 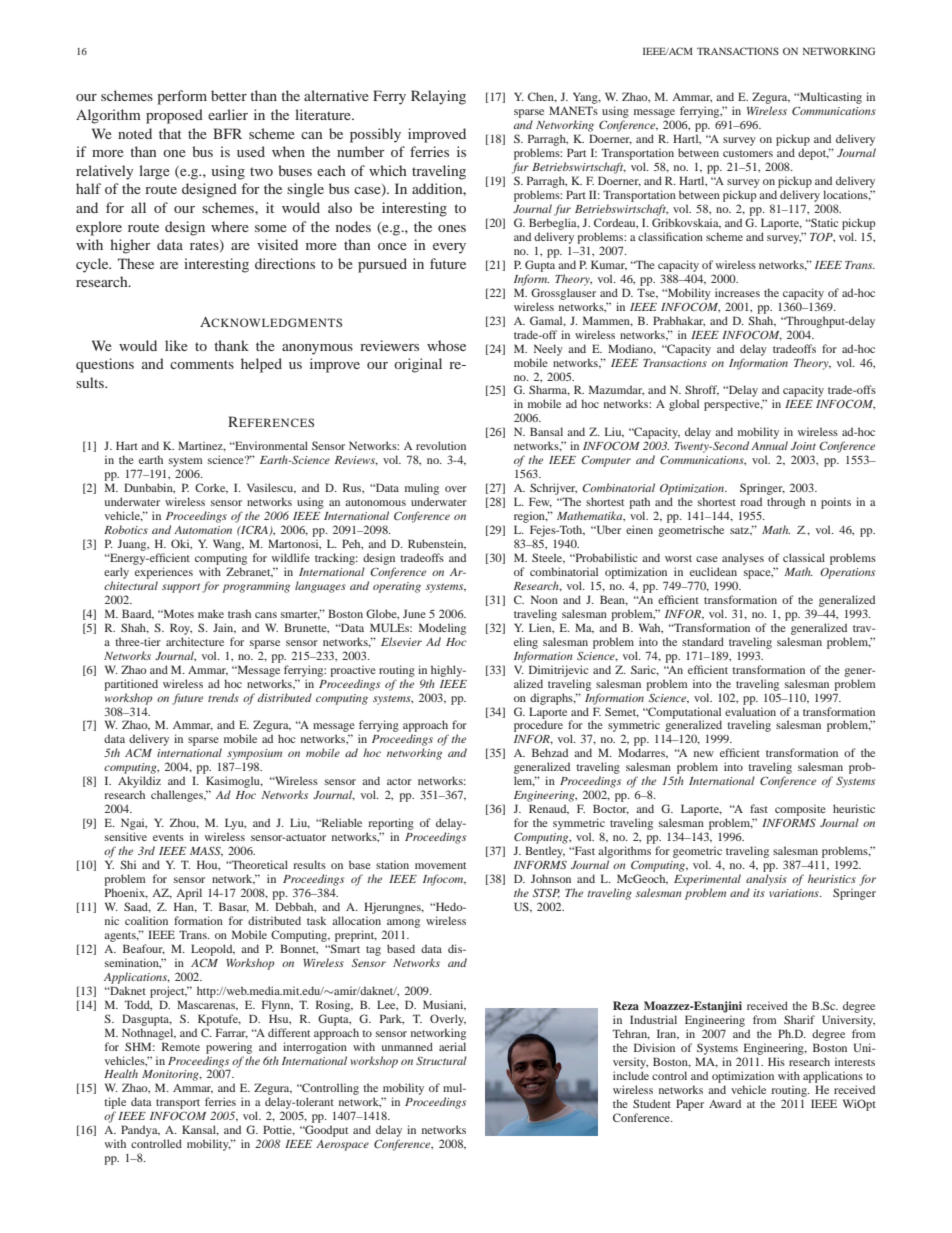 What do you see at coordinates (748, 153) in the screenshot?
I see `customers` at bounding box center [748, 153].
